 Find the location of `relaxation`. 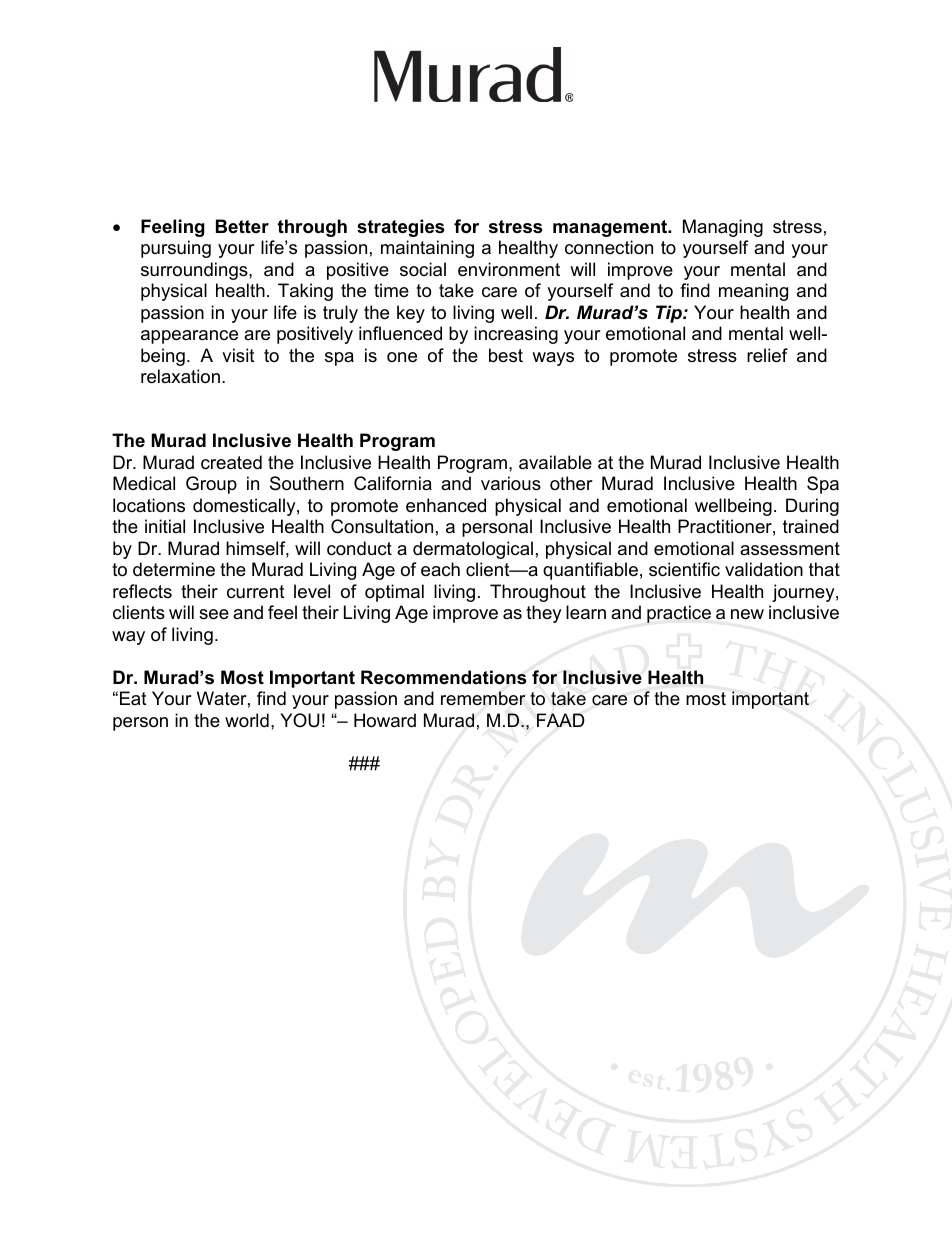

relaxation is located at coordinates (180, 376).
